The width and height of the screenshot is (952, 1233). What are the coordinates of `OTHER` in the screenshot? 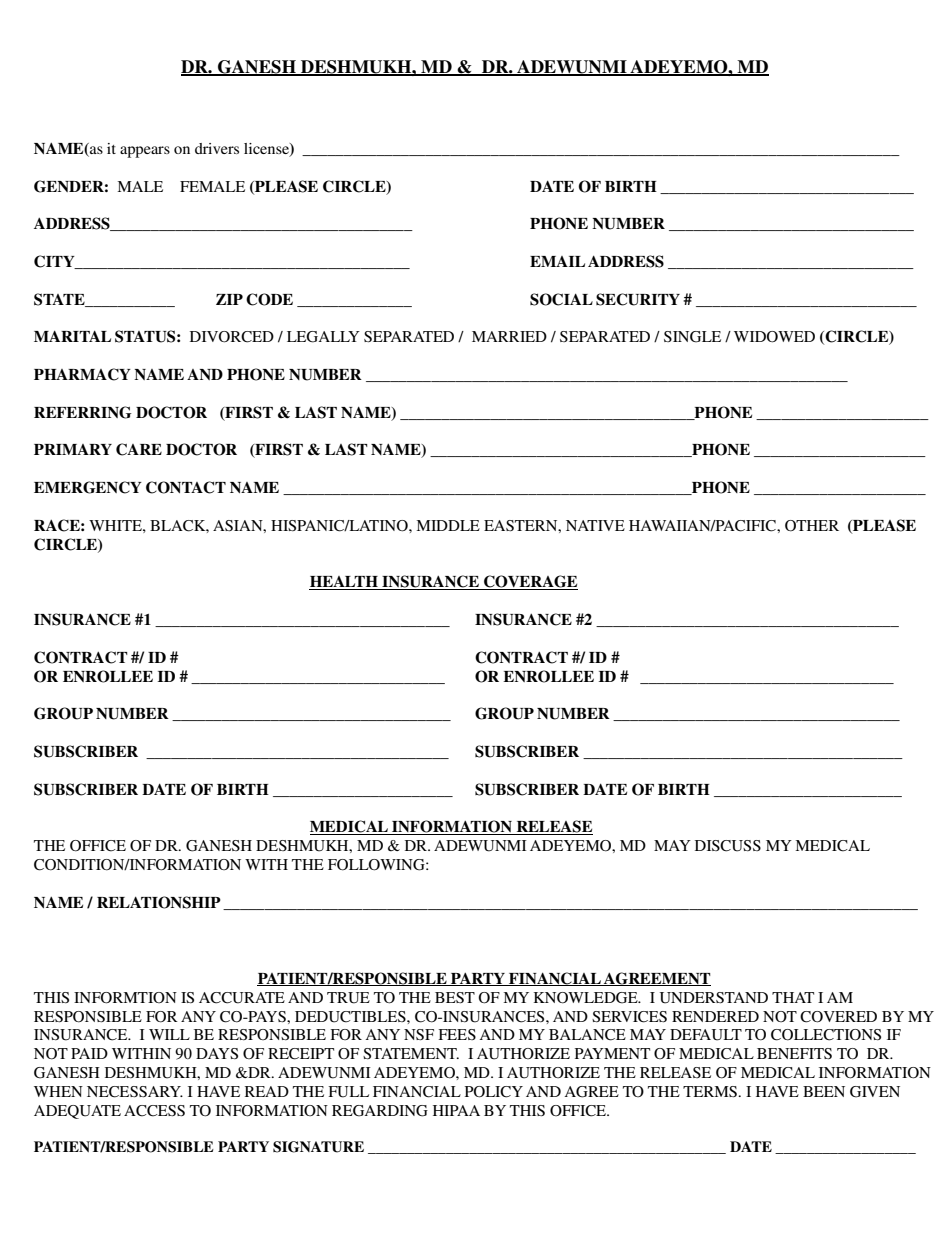 It's located at (812, 526).
